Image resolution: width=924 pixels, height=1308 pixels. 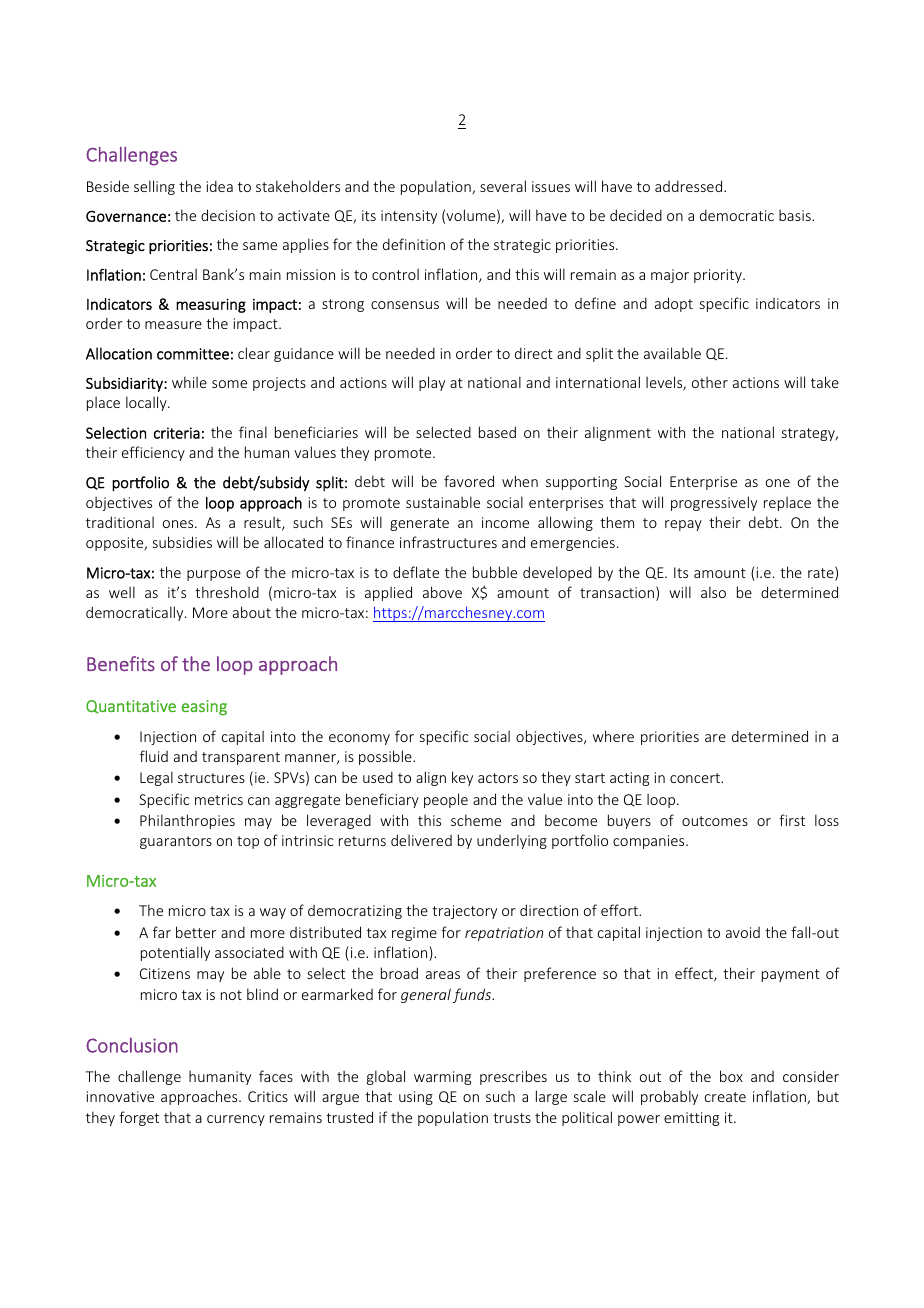 I want to click on basis, so click(x=796, y=215).
